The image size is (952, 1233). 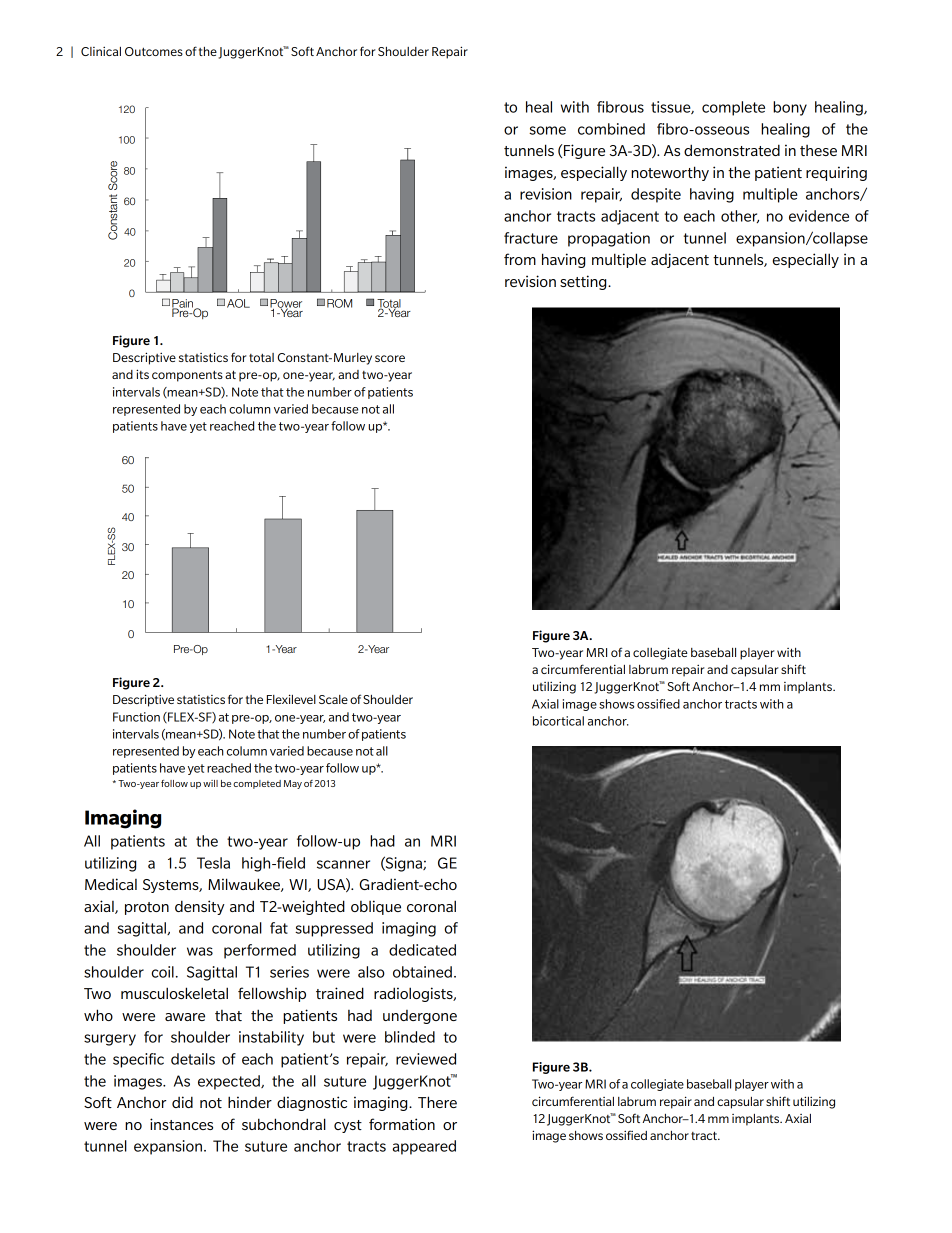 What do you see at coordinates (584, 282) in the screenshot?
I see `setting` at bounding box center [584, 282].
